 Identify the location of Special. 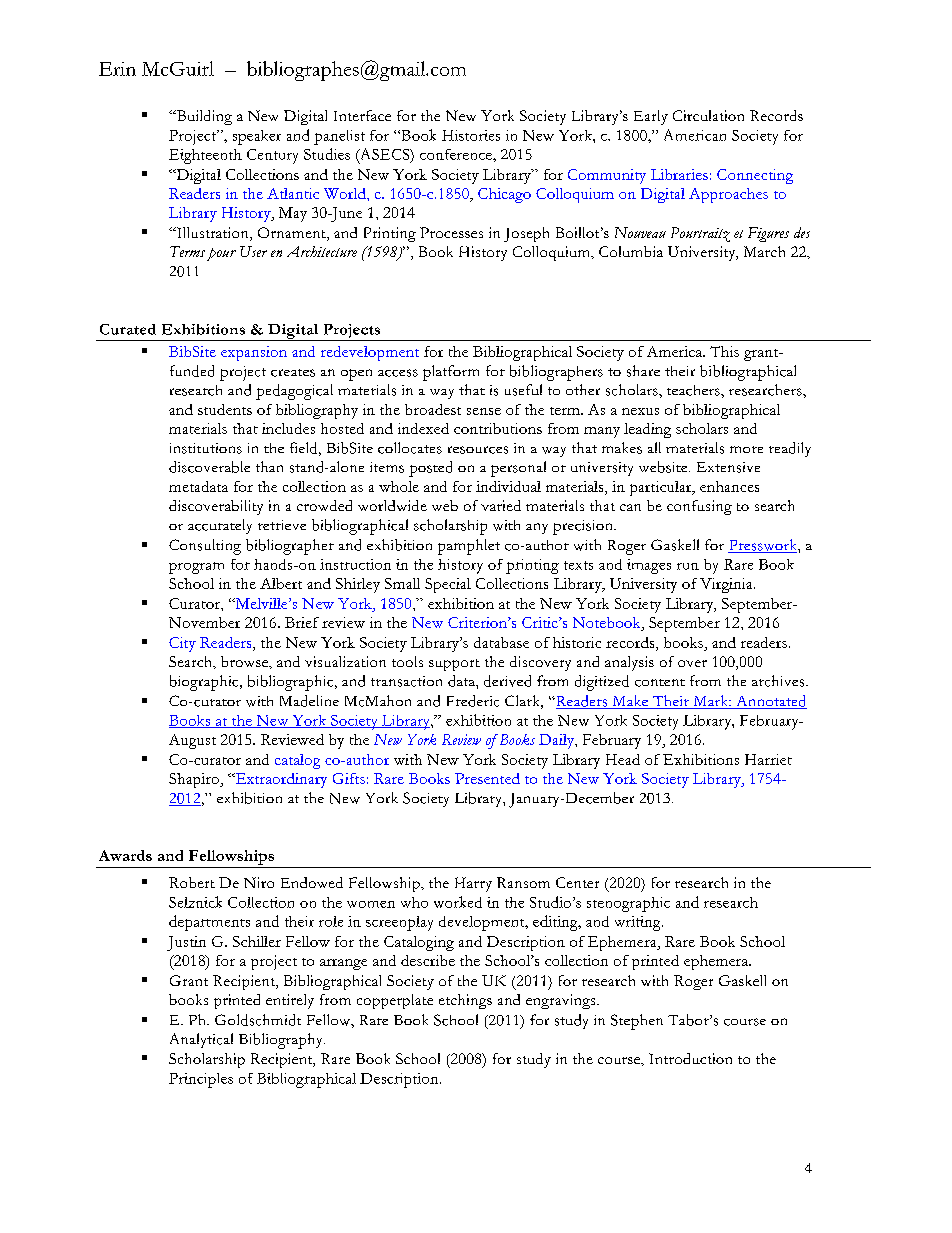
(448, 585).
